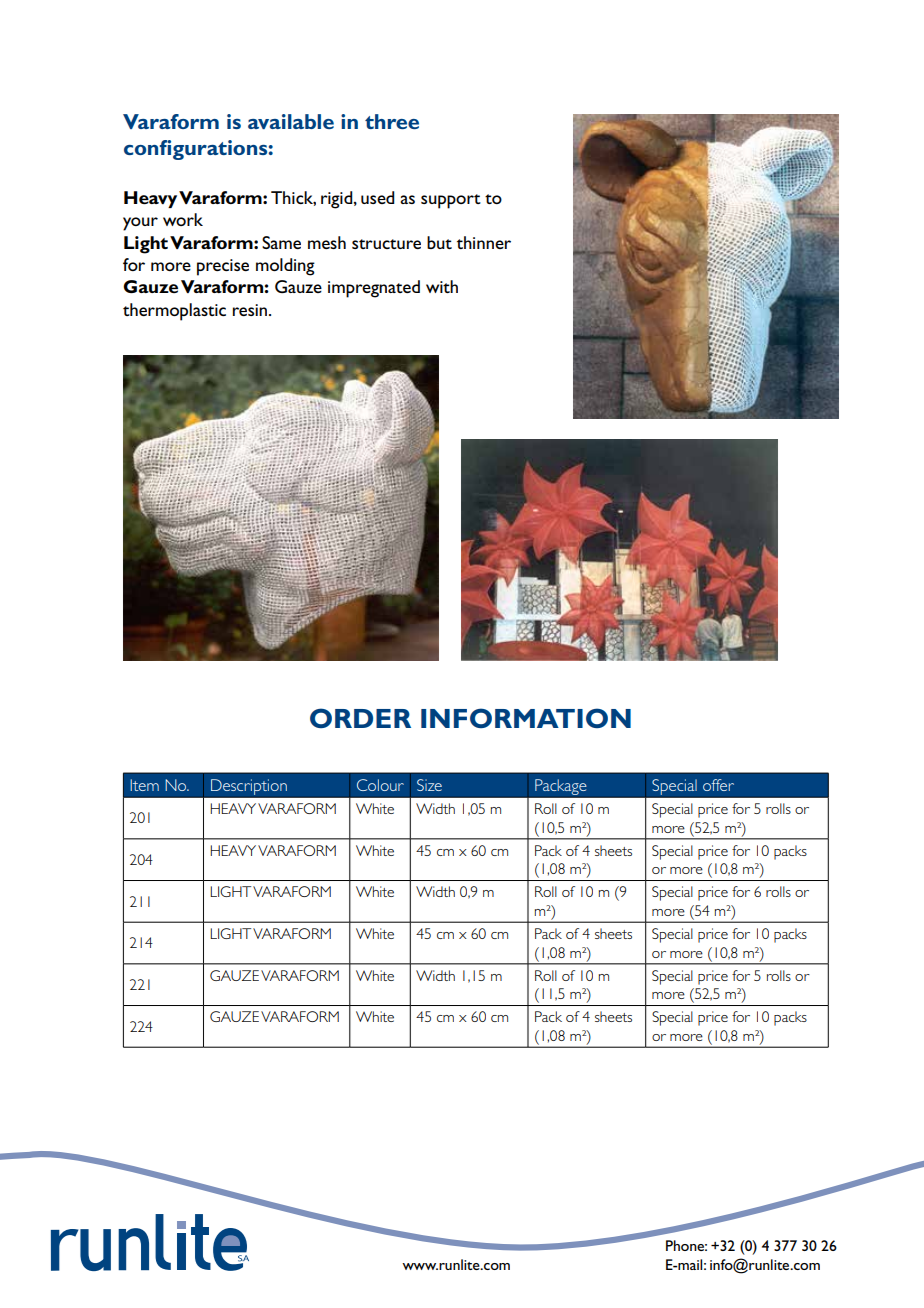 The image size is (924, 1308). What do you see at coordinates (392, 121) in the page?
I see `three` at bounding box center [392, 121].
